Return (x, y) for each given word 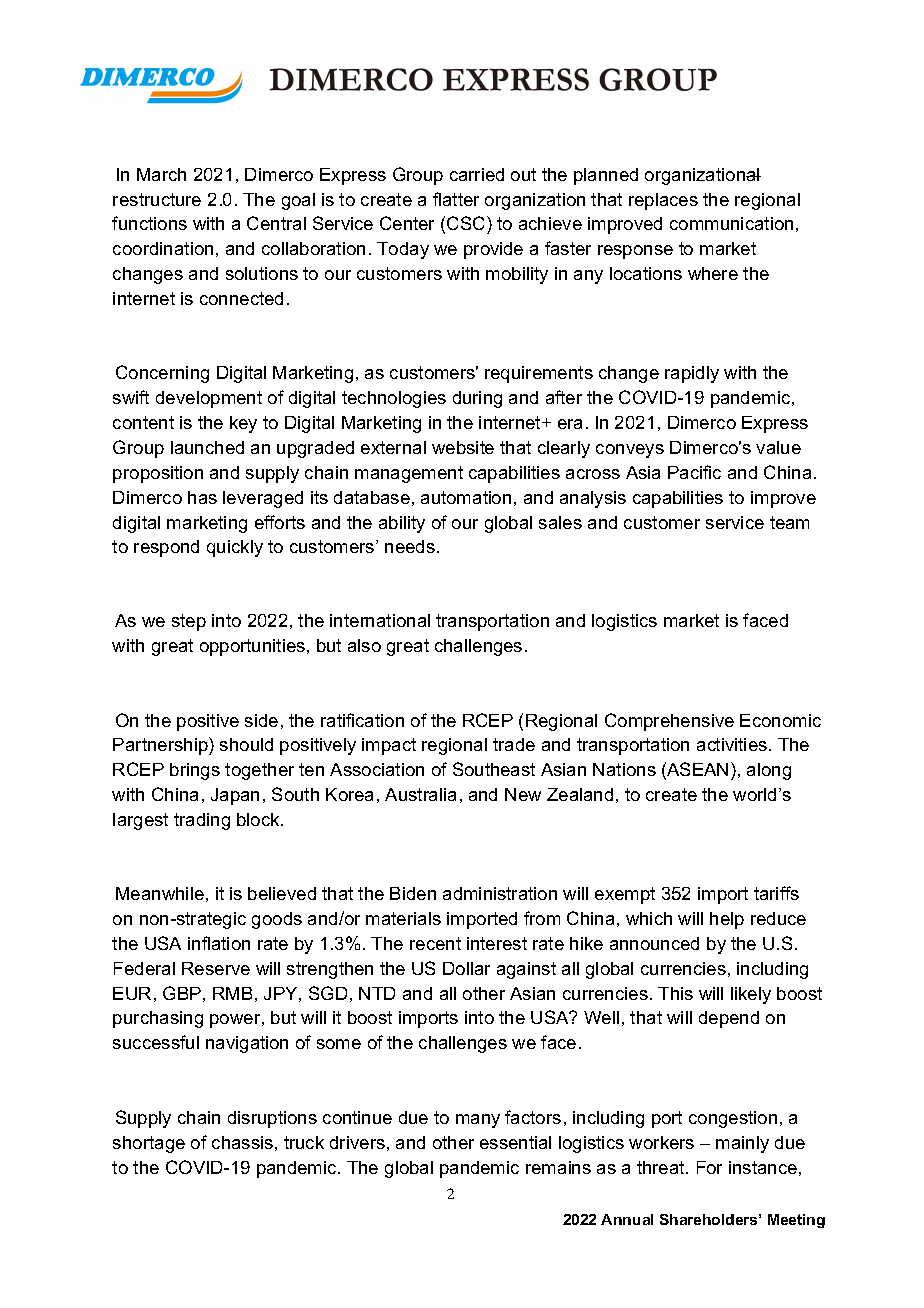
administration (500, 893)
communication (731, 223)
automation (466, 497)
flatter (456, 199)
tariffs (776, 893)
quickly (235, 548)
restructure (157, 199)
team (789, 522)
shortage (149, 1144)
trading (202, 821)
